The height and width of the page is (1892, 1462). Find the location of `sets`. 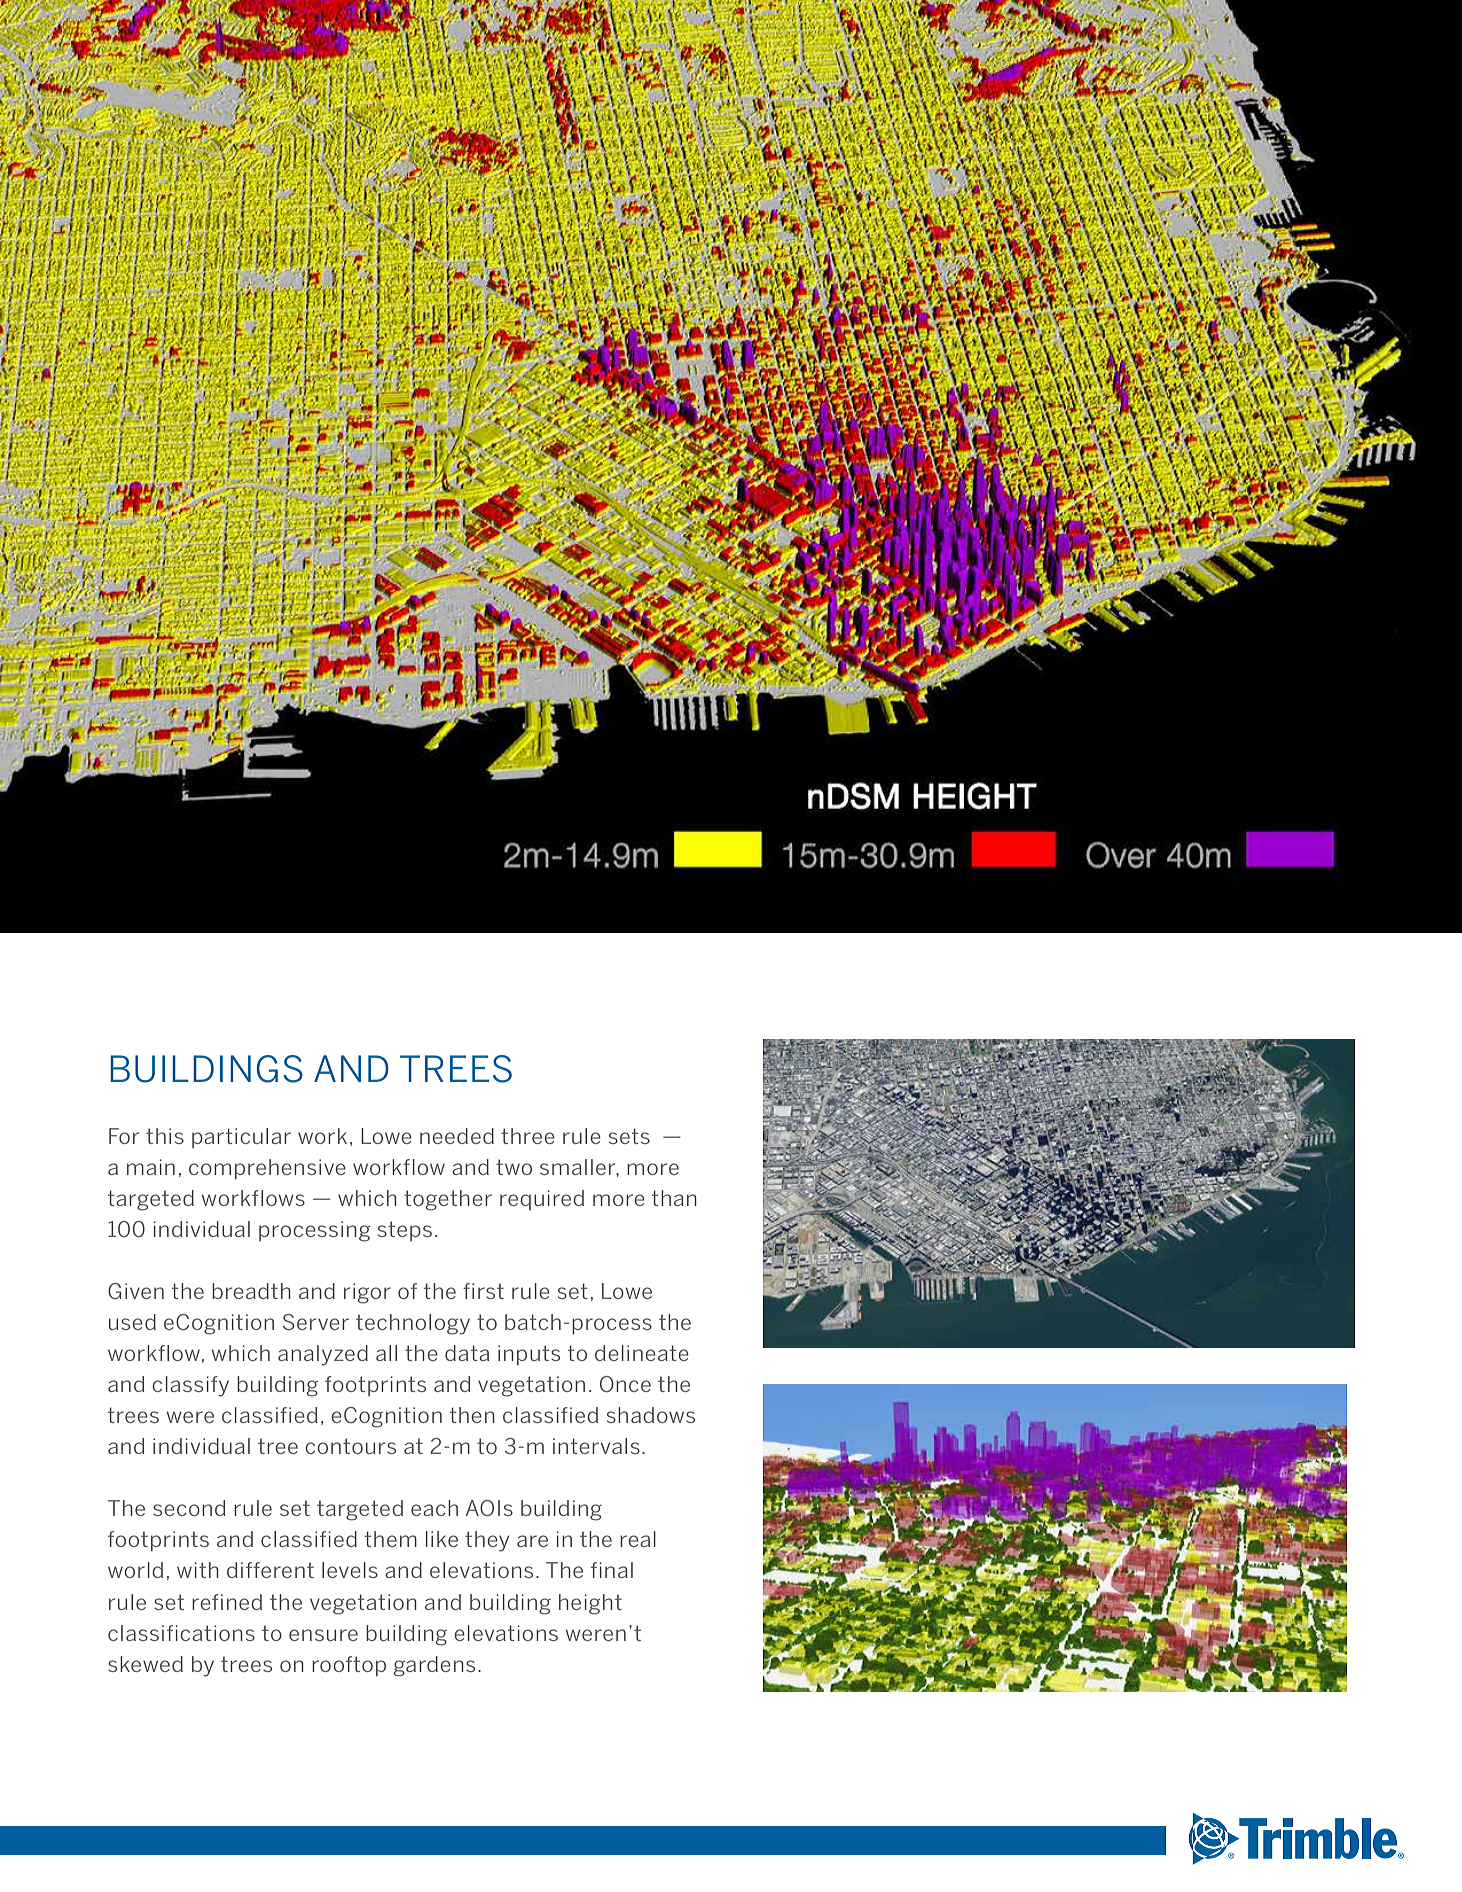

sets is located at coordinates (629, 1136).
